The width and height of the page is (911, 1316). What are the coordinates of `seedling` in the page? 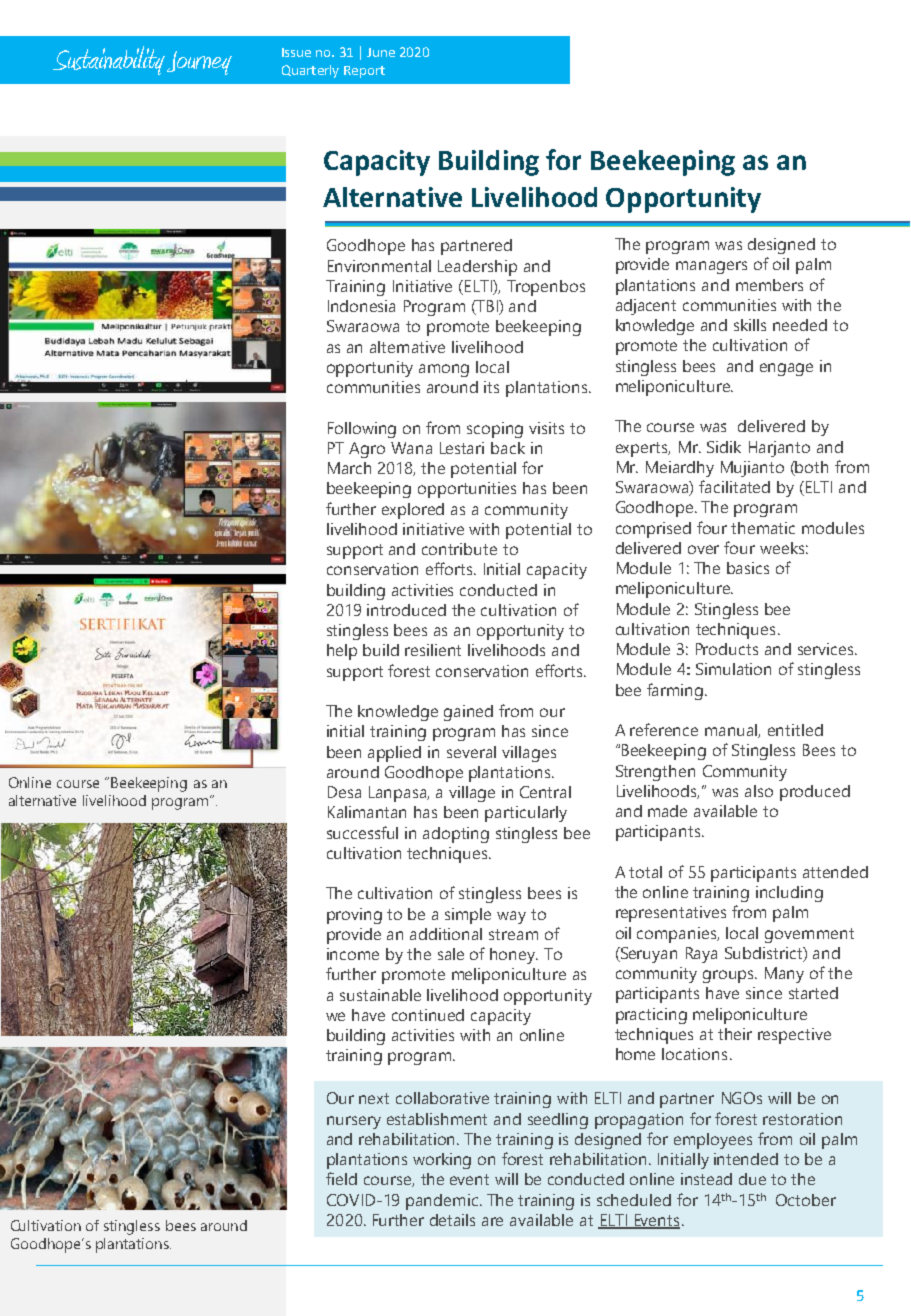 It's located at (558, 1121).
